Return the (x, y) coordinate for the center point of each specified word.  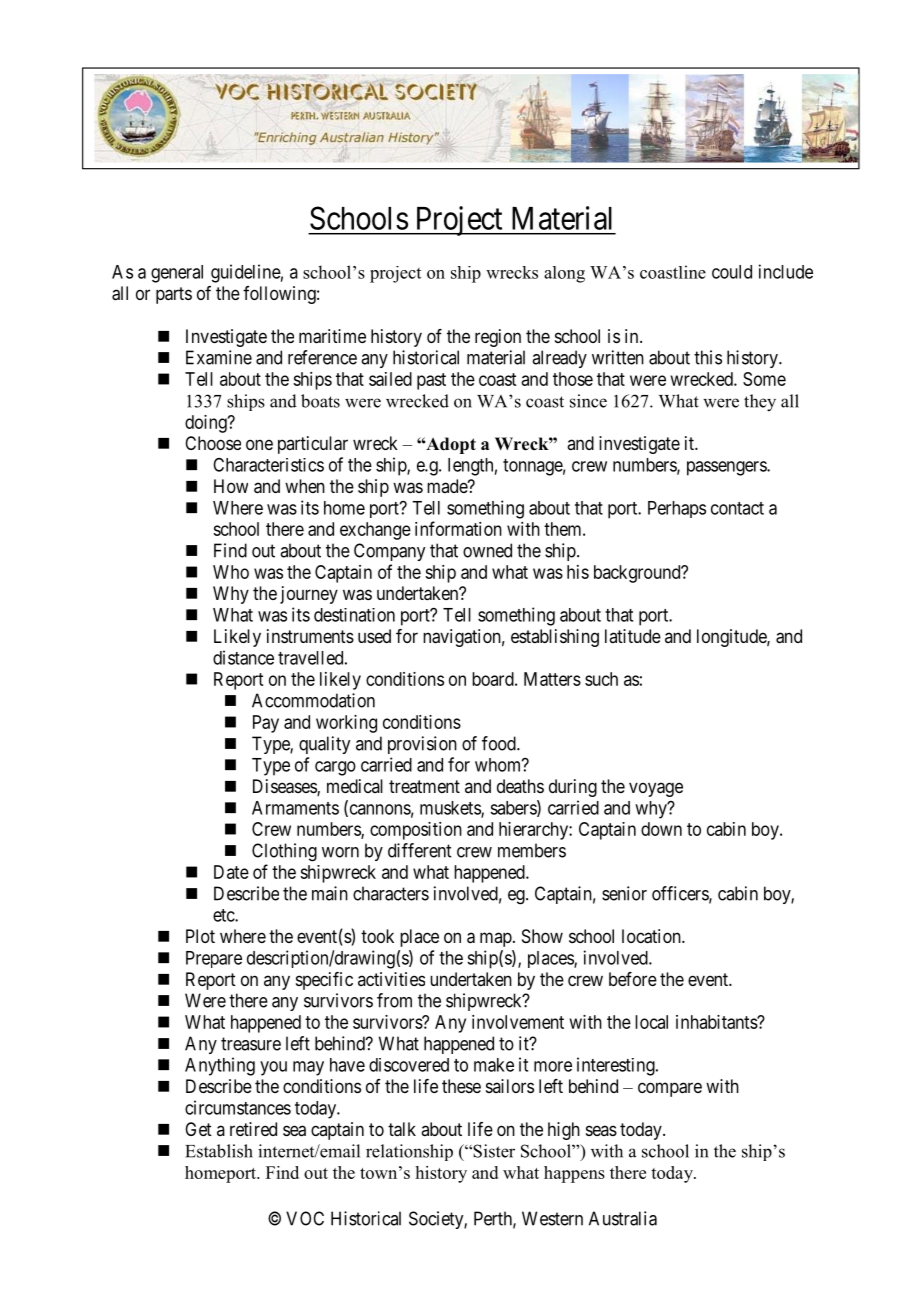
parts (174, 295)
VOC (305, 1218)
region (498, 338)
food (500, 743)
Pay (266, 724)
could (732, 272)
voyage (656, 789)
